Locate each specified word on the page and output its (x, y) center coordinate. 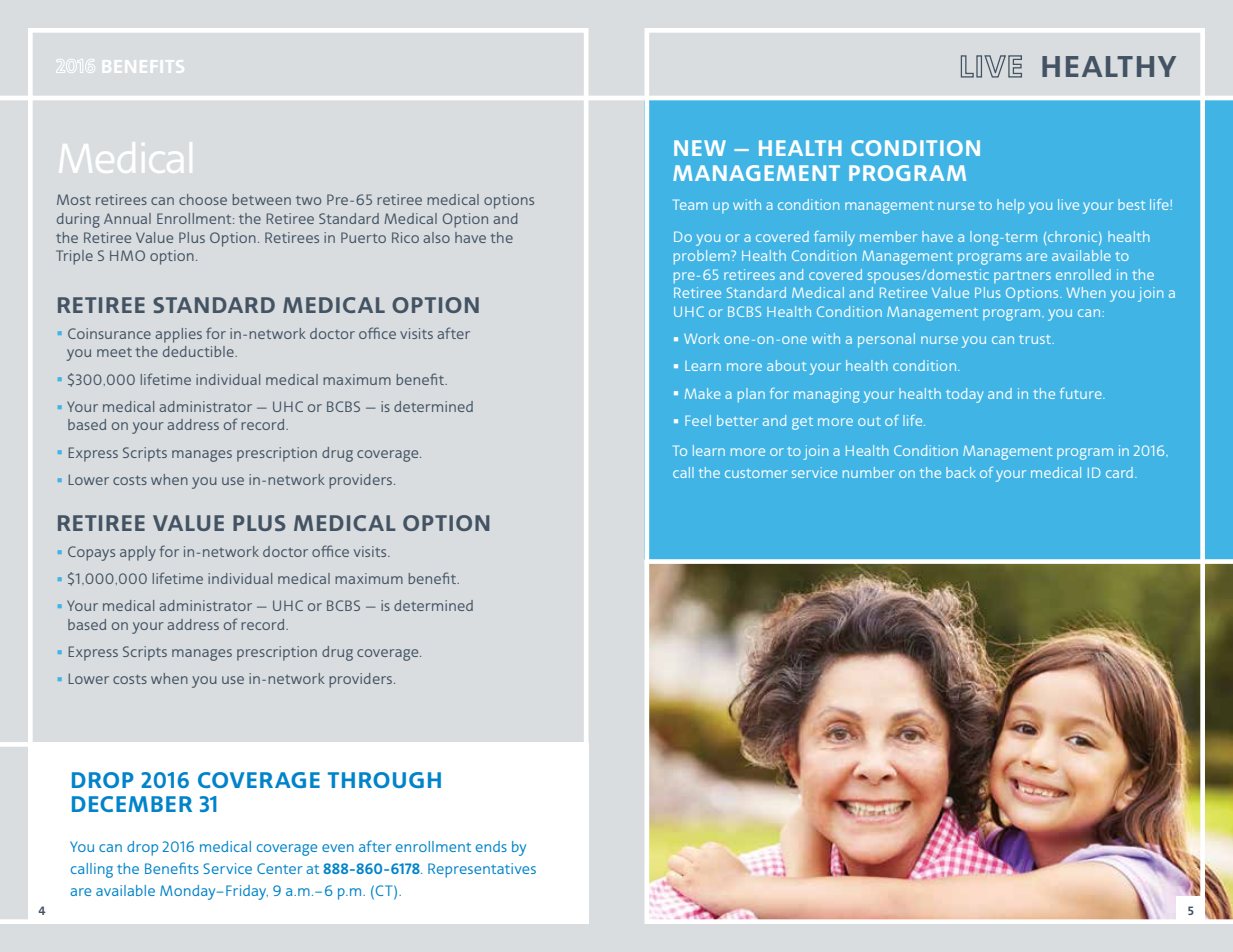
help (1011, 206)
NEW (700, 148)
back (961, 472)
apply (138, 553)
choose (203, 199)
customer (756, 473)
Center (280, 868)
